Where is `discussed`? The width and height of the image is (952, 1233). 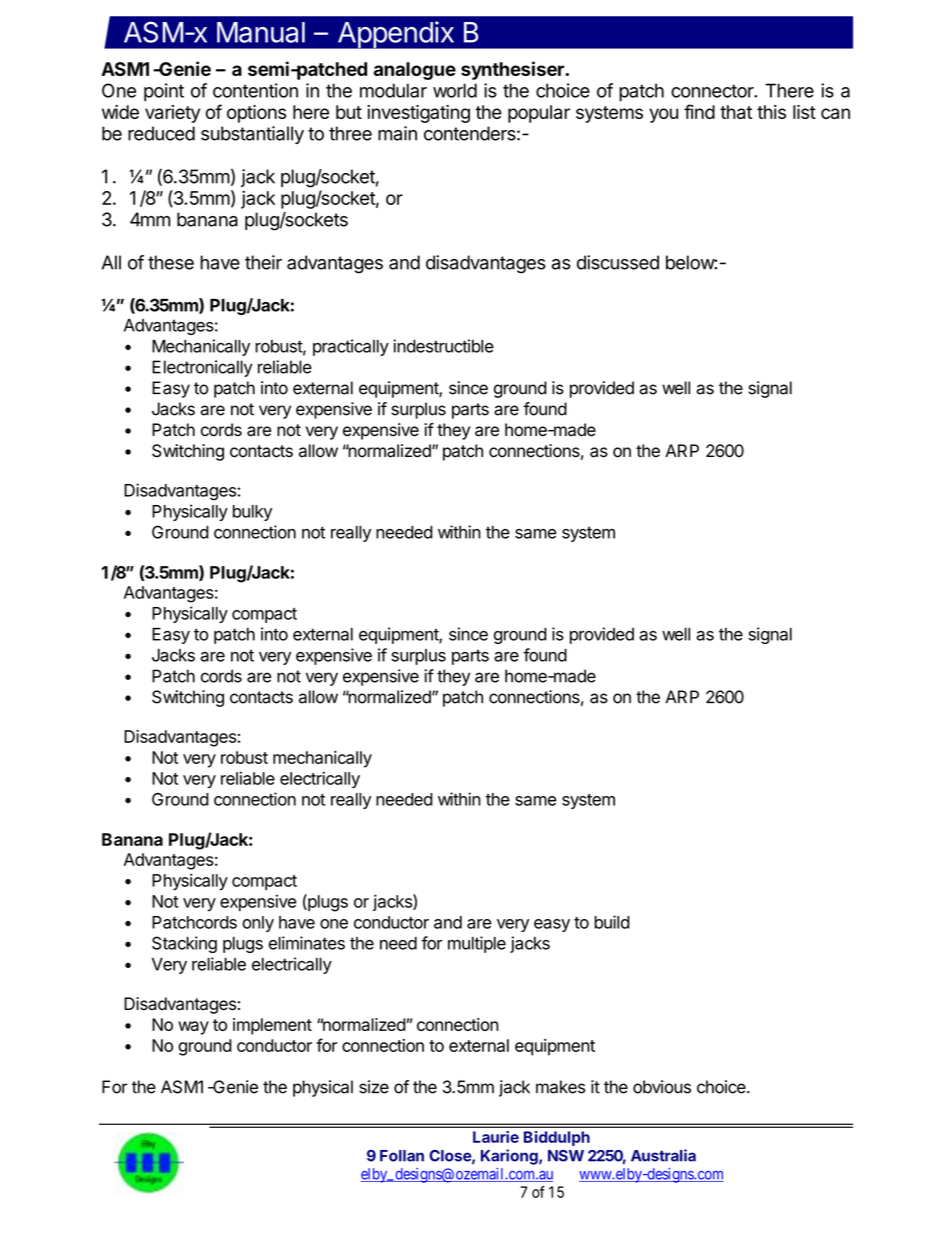 discussed is located at coordinates (618, 262).
